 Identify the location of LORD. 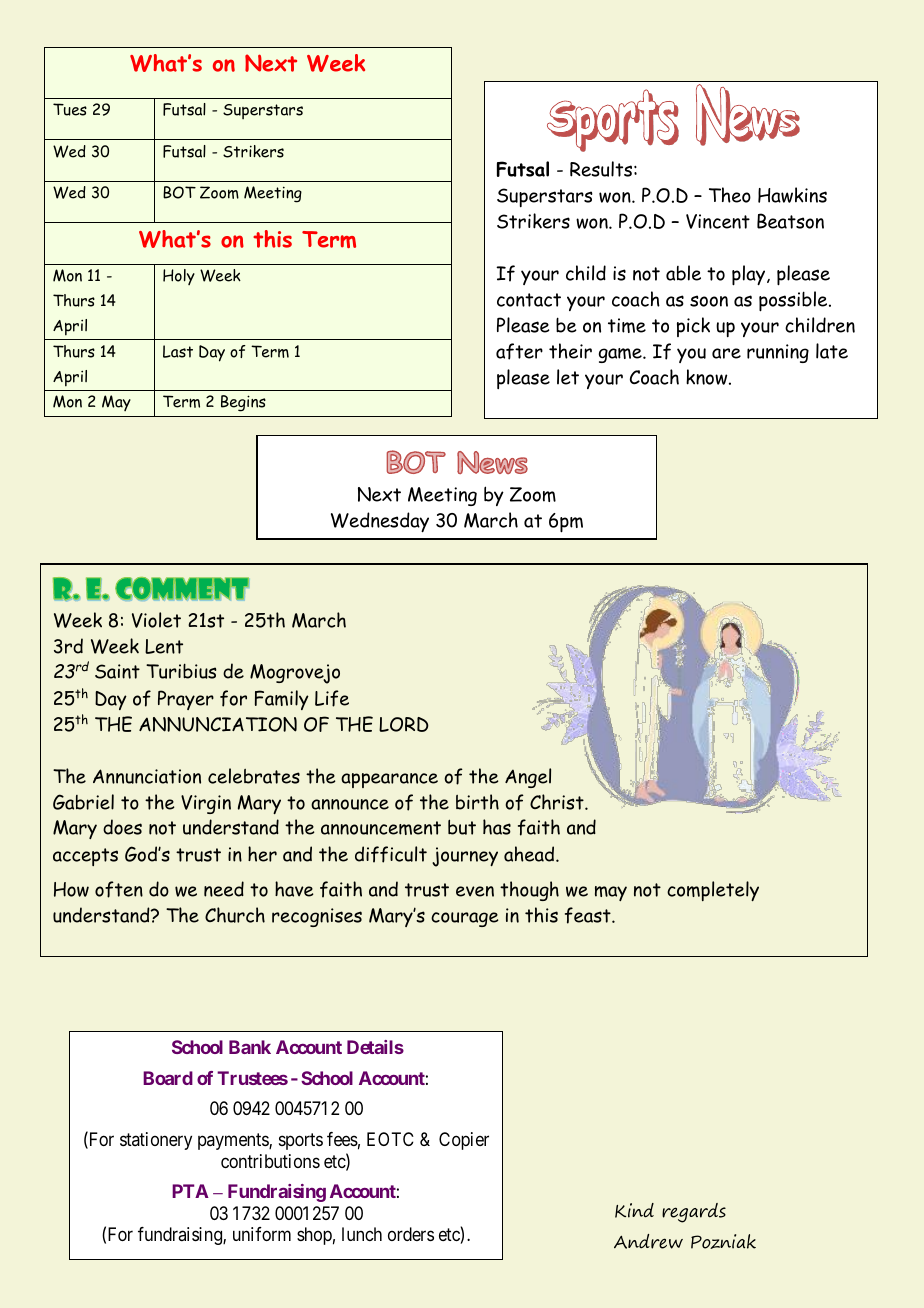
(404, 724).
